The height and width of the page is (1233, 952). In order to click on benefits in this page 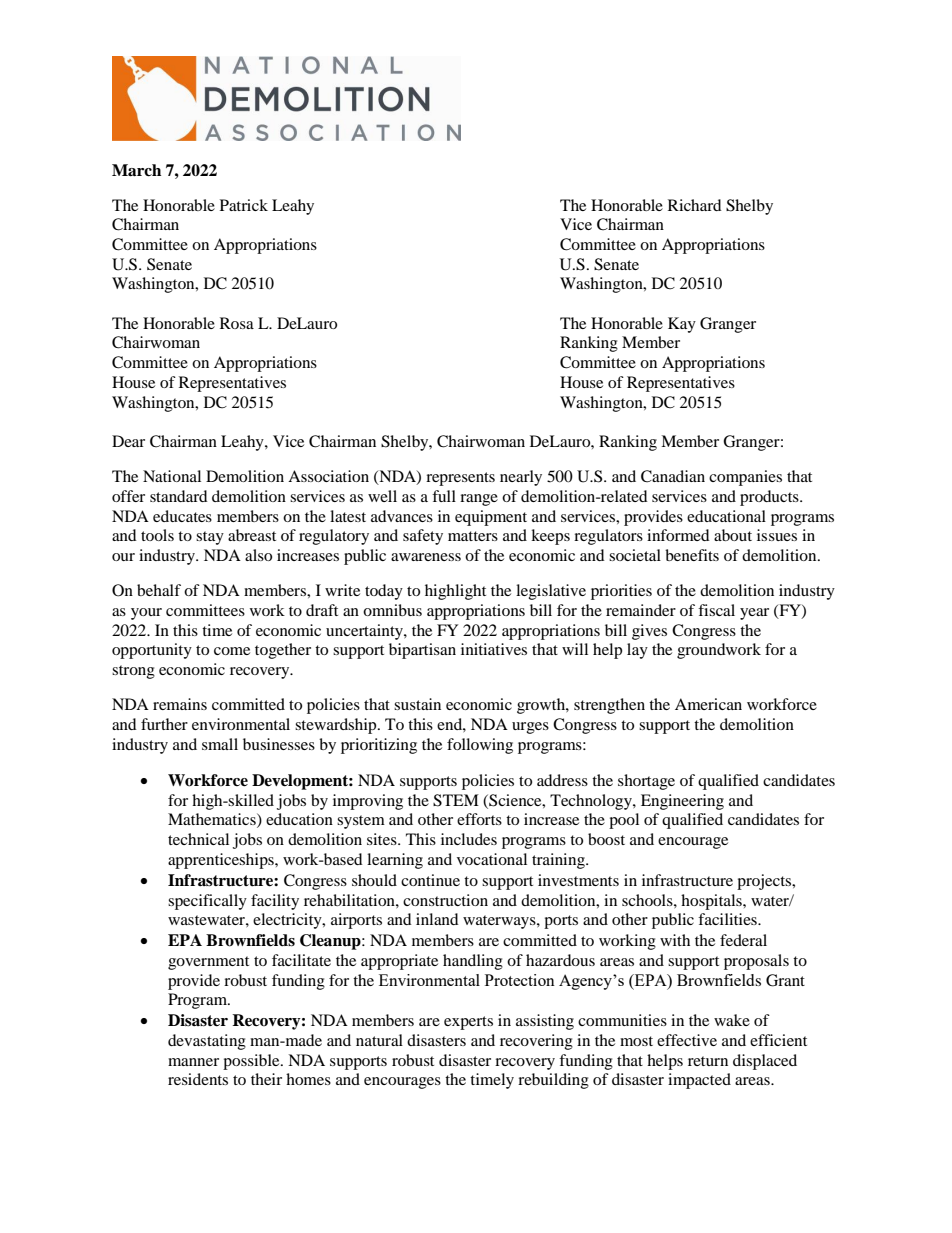, I will do `click(692, 555)`.
